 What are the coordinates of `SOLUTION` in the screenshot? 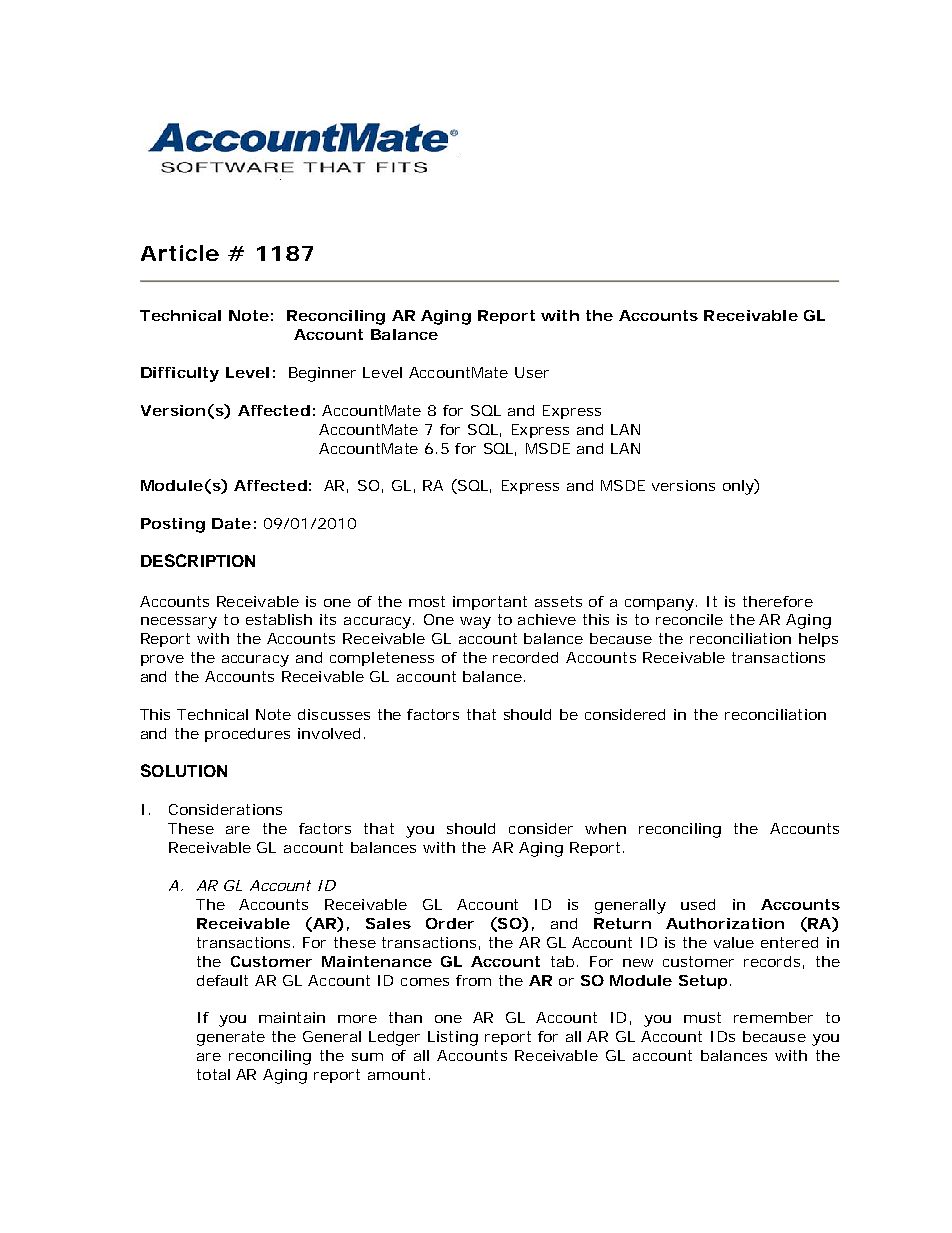 It's located at (184, 770).
